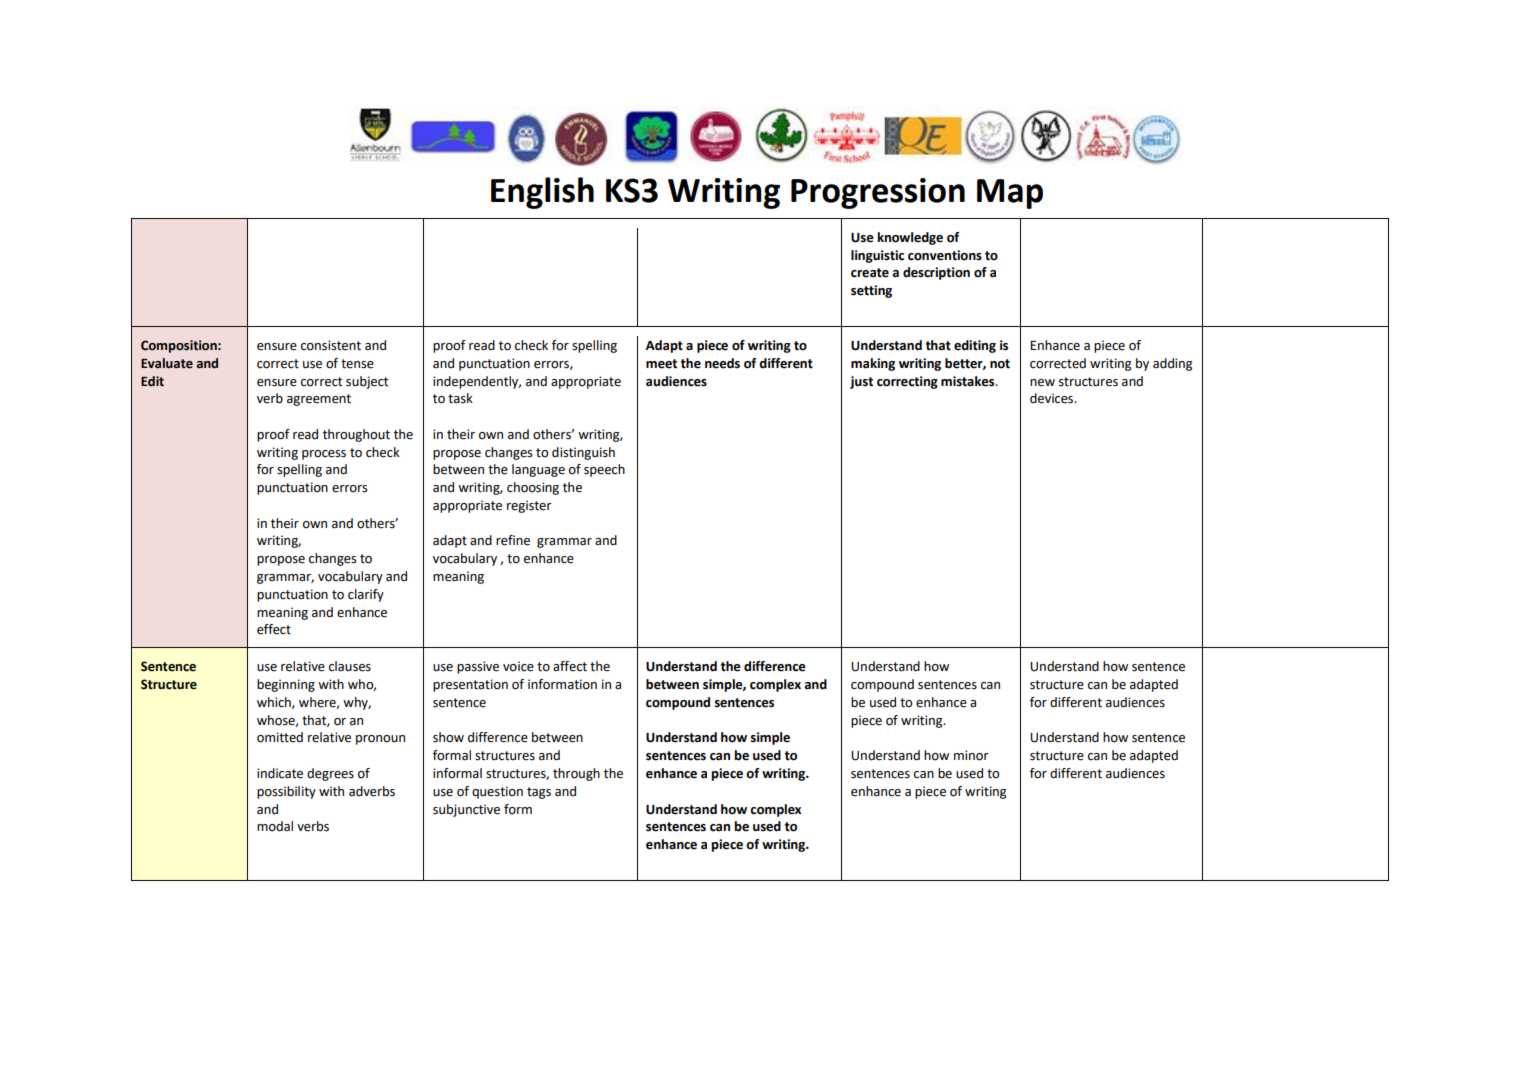 The image size is (1533, 1084). I want to click on Progression, so click(878, 193).
